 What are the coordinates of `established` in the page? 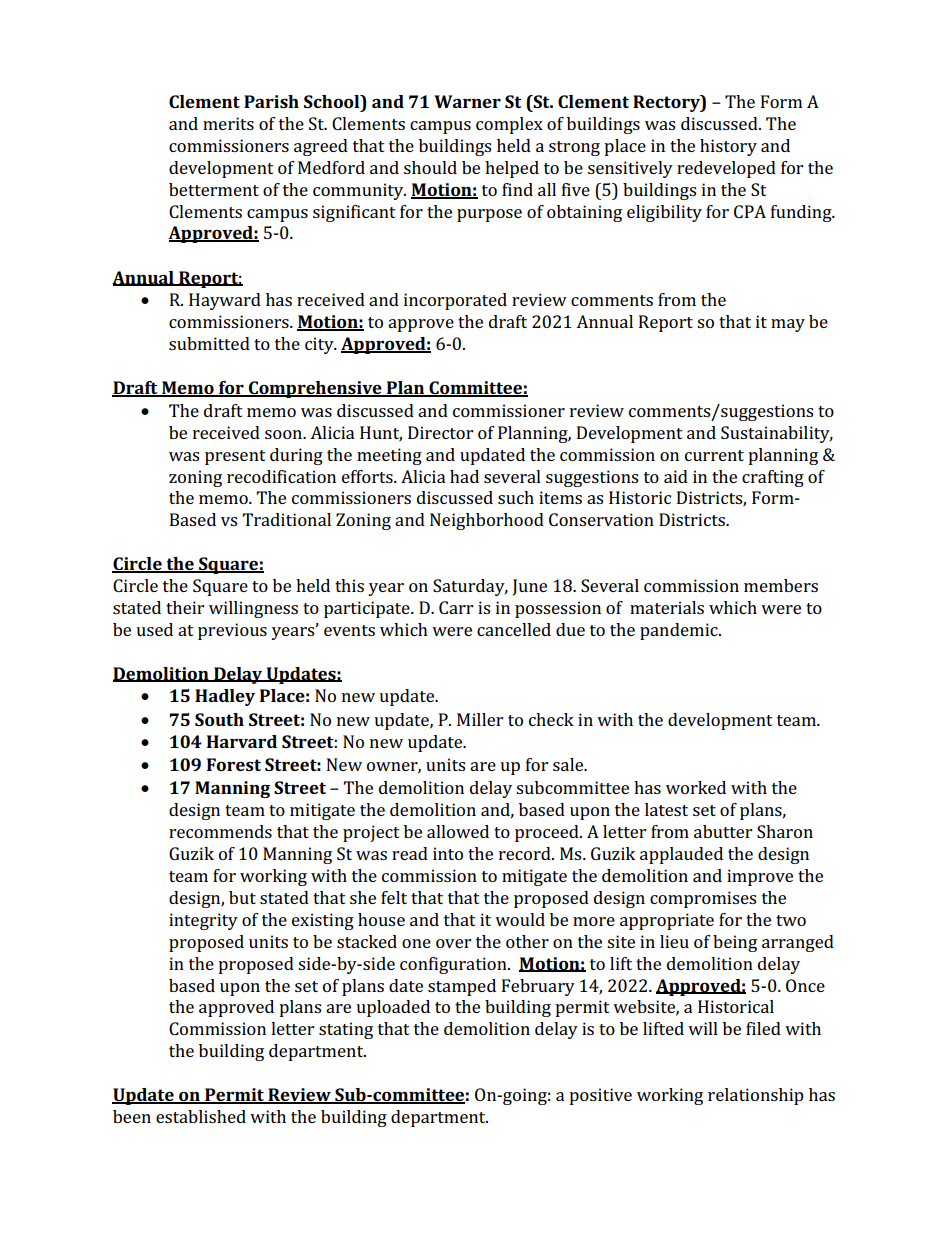 It's located at (201, 1116).
